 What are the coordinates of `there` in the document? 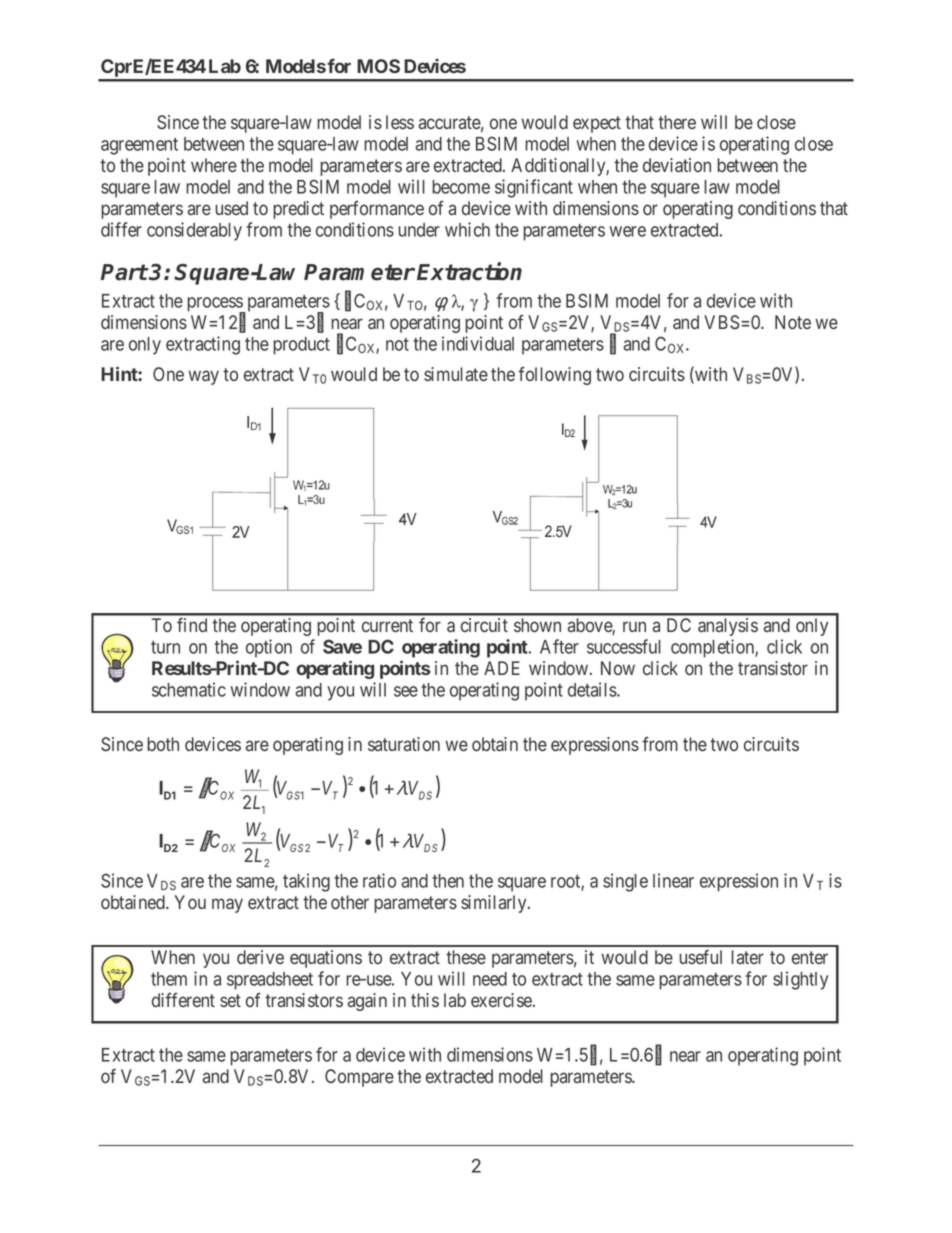 It's located at (677, 122).
